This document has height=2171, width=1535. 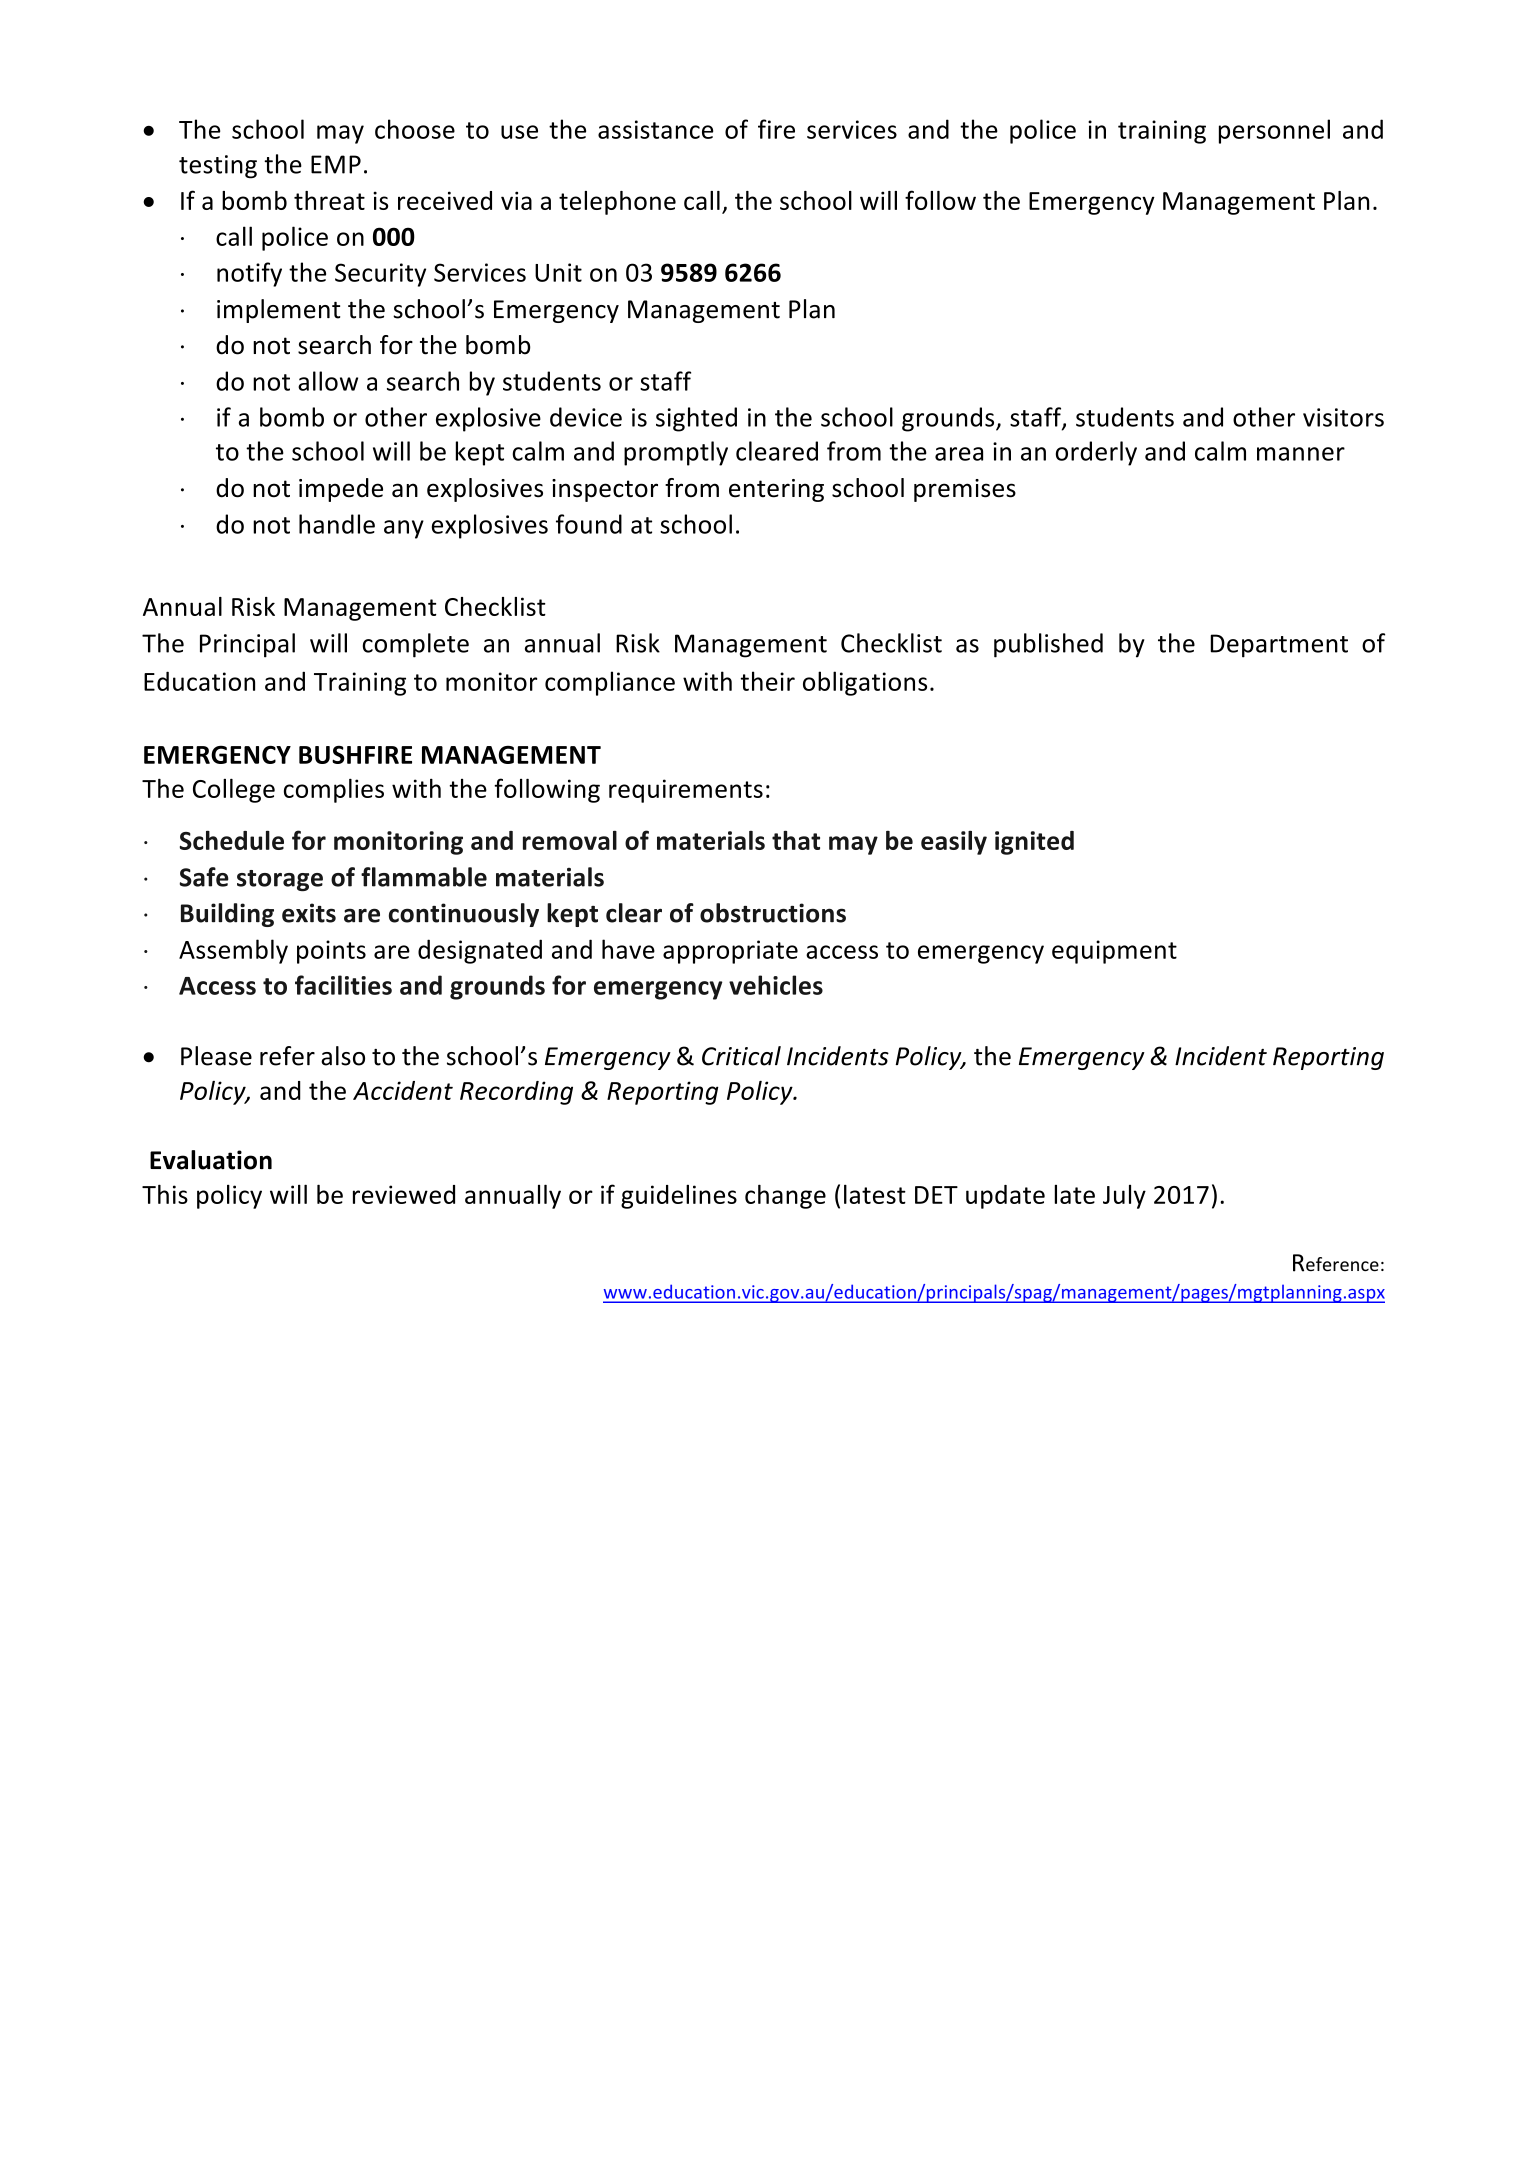 I want to click on Schedule, so click(x=232, y=840).
